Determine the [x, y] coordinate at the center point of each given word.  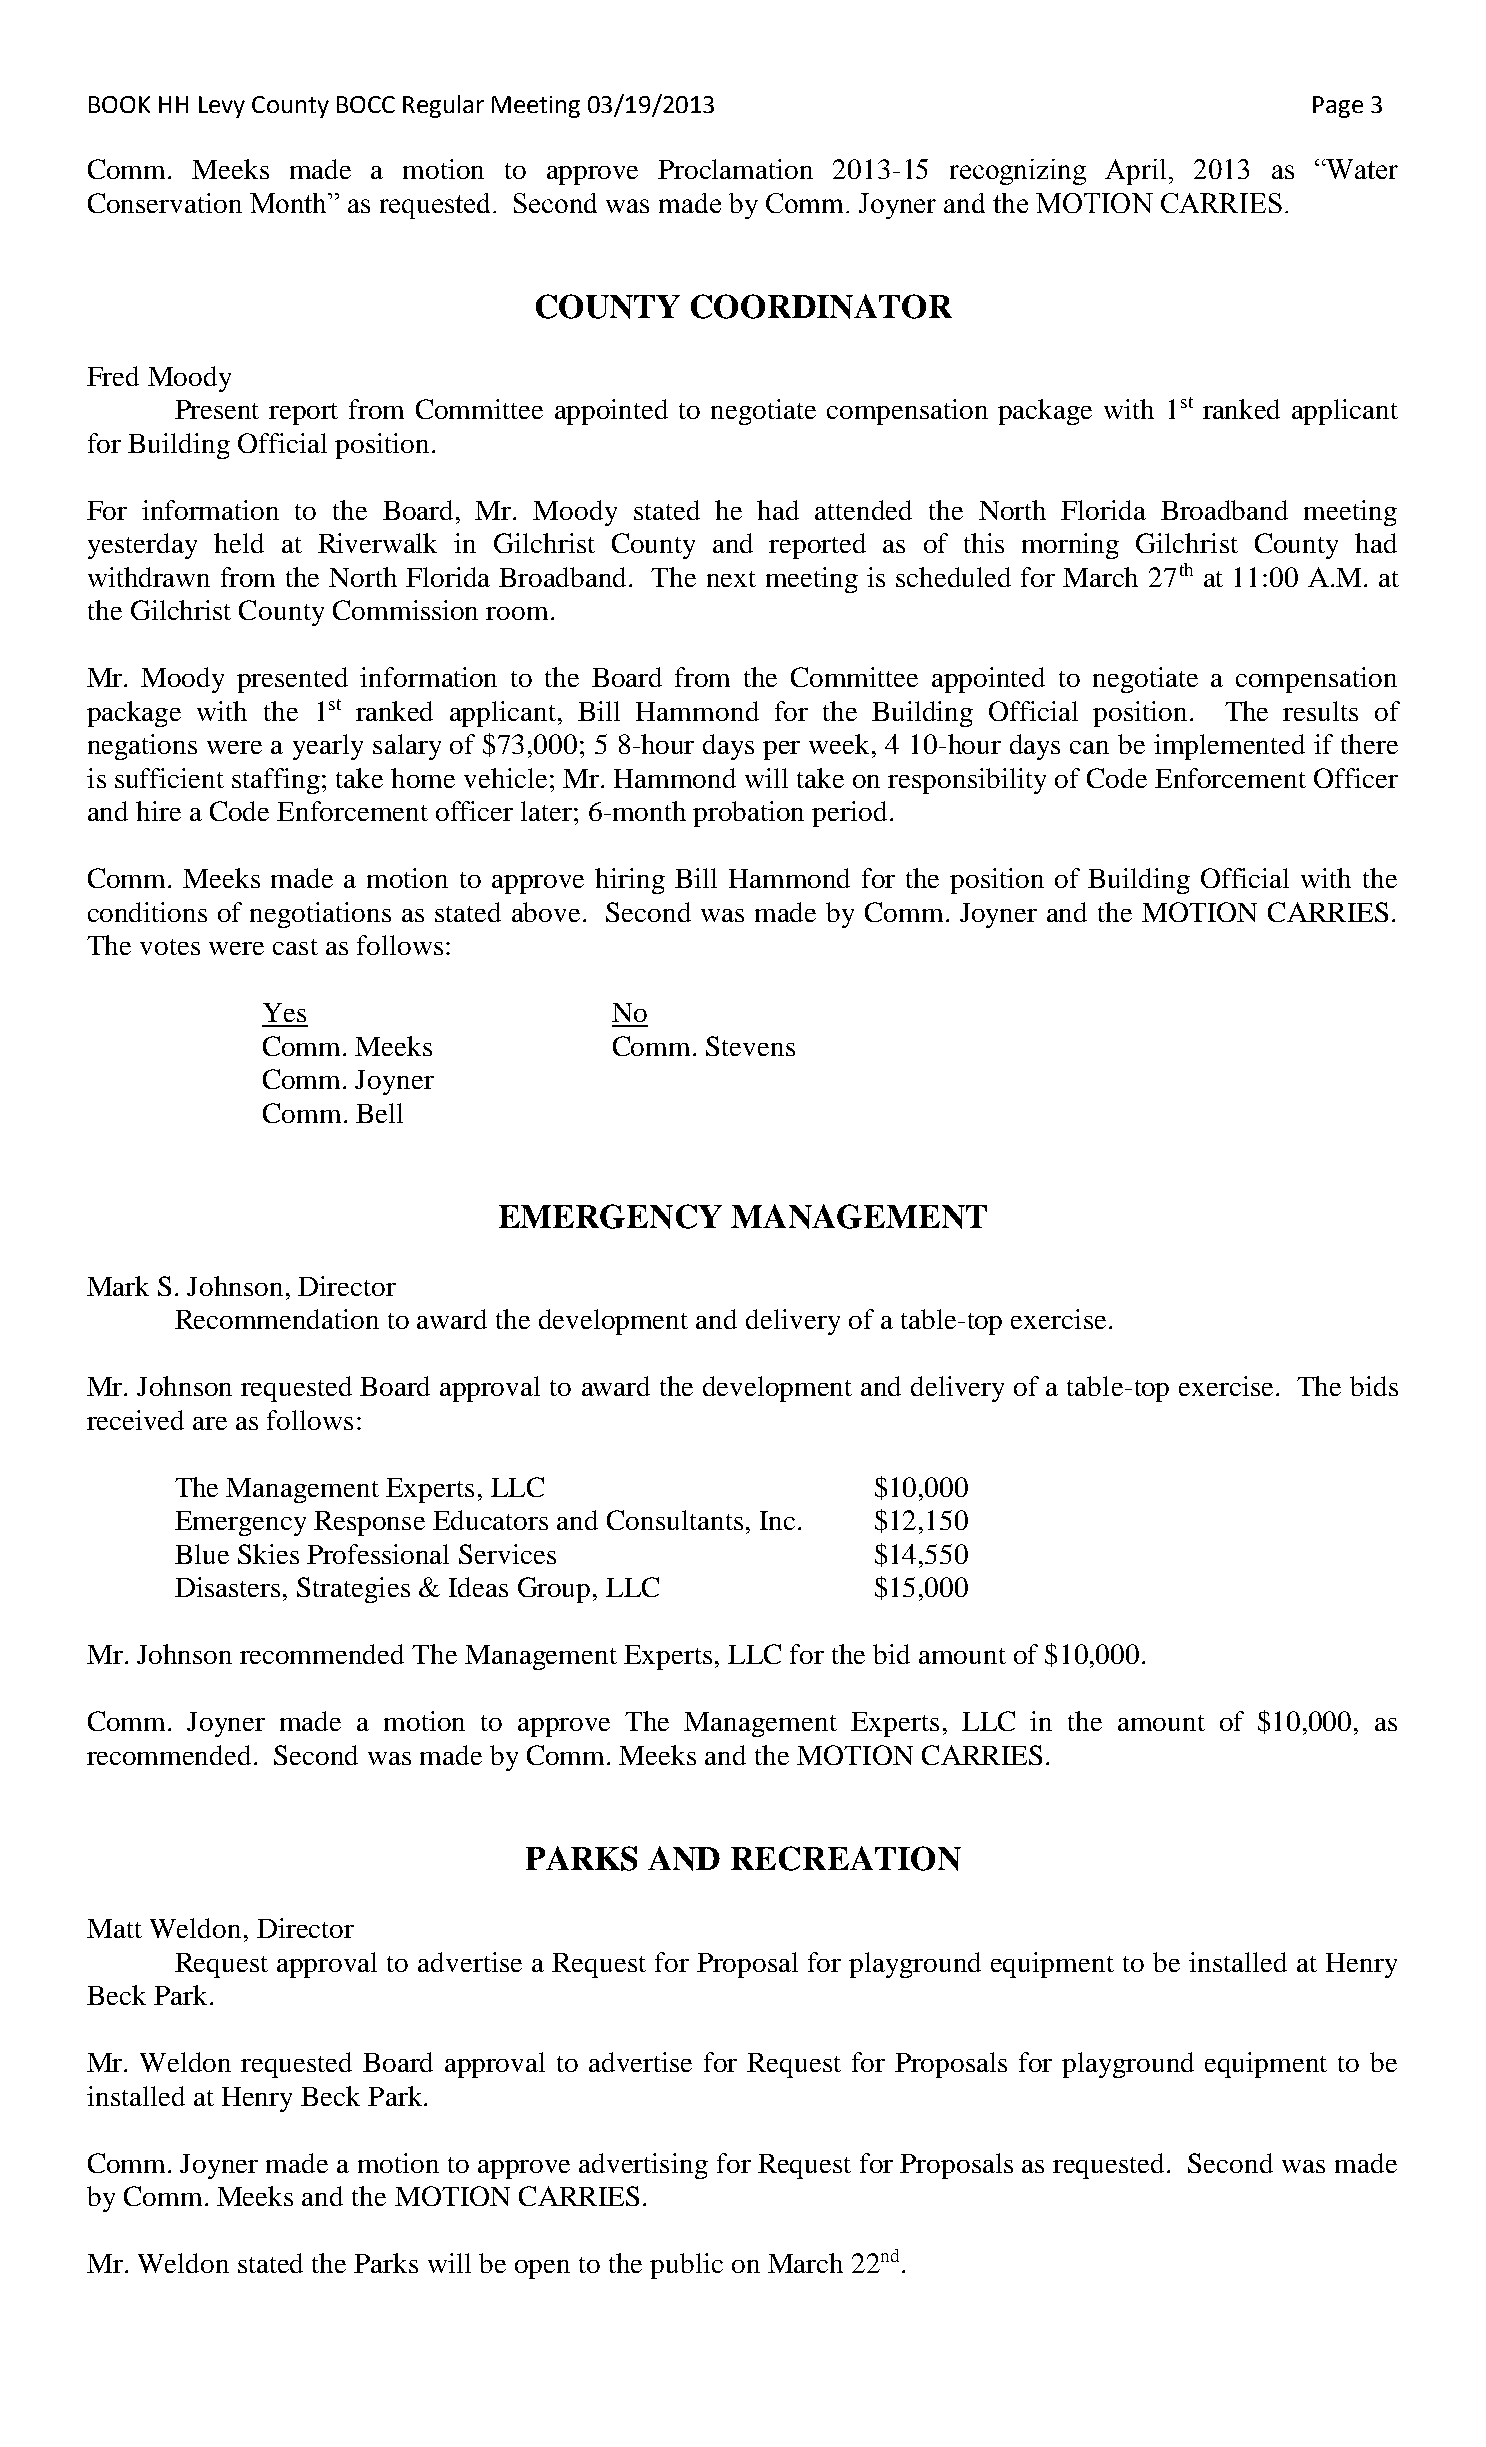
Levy [222, 107]
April [1137, 172]
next [731, 579]
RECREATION [846, 1858]
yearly [328, 747]
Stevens [750, 1046]
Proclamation [735, 169]
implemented [1229, 747]
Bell [379, 1113]
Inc [777, 1520]
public [686, 2266]
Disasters [227, 1587]
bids [1374, 1386]
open [542, 2269]
